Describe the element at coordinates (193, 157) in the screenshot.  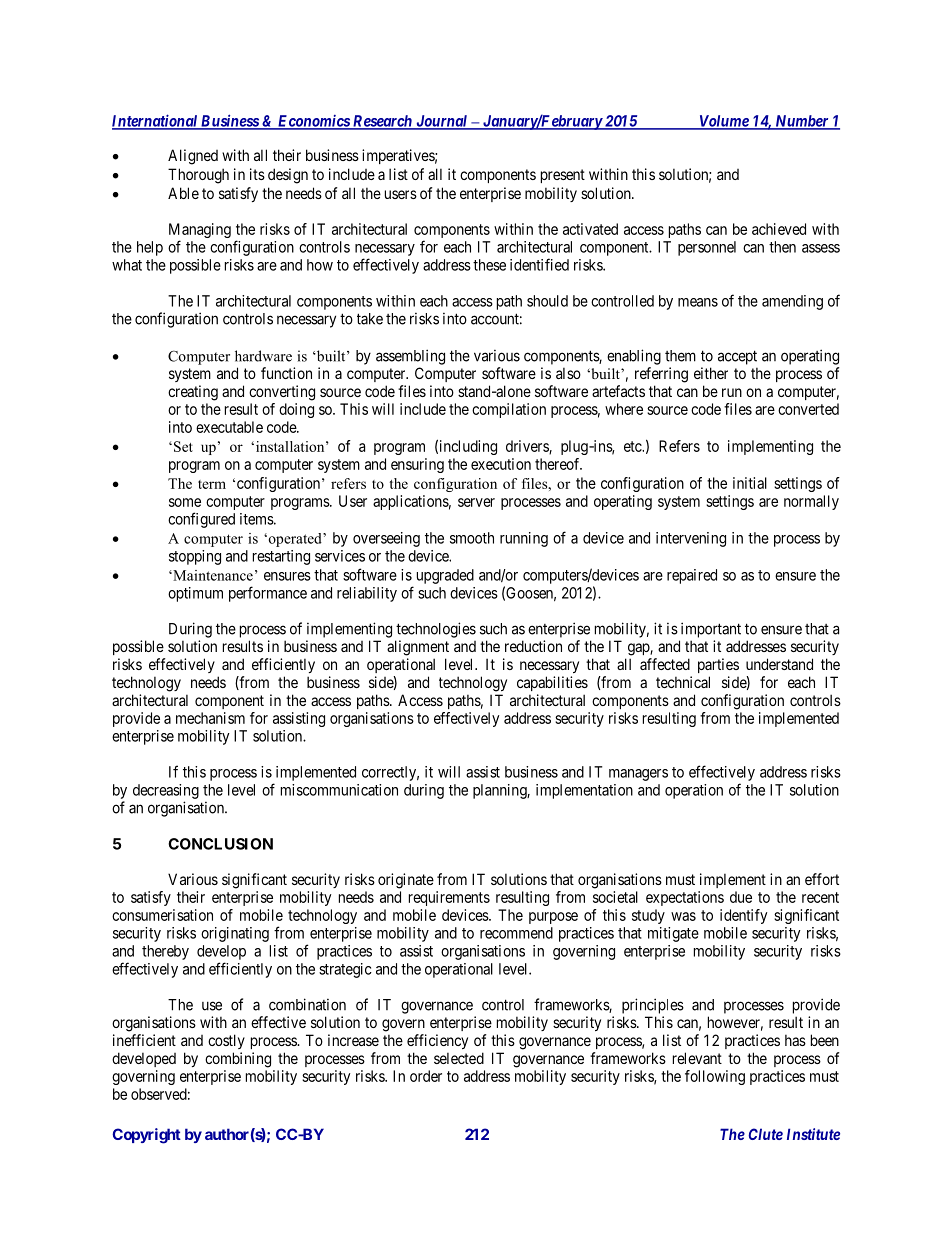
I see `Aligned` at that location.
